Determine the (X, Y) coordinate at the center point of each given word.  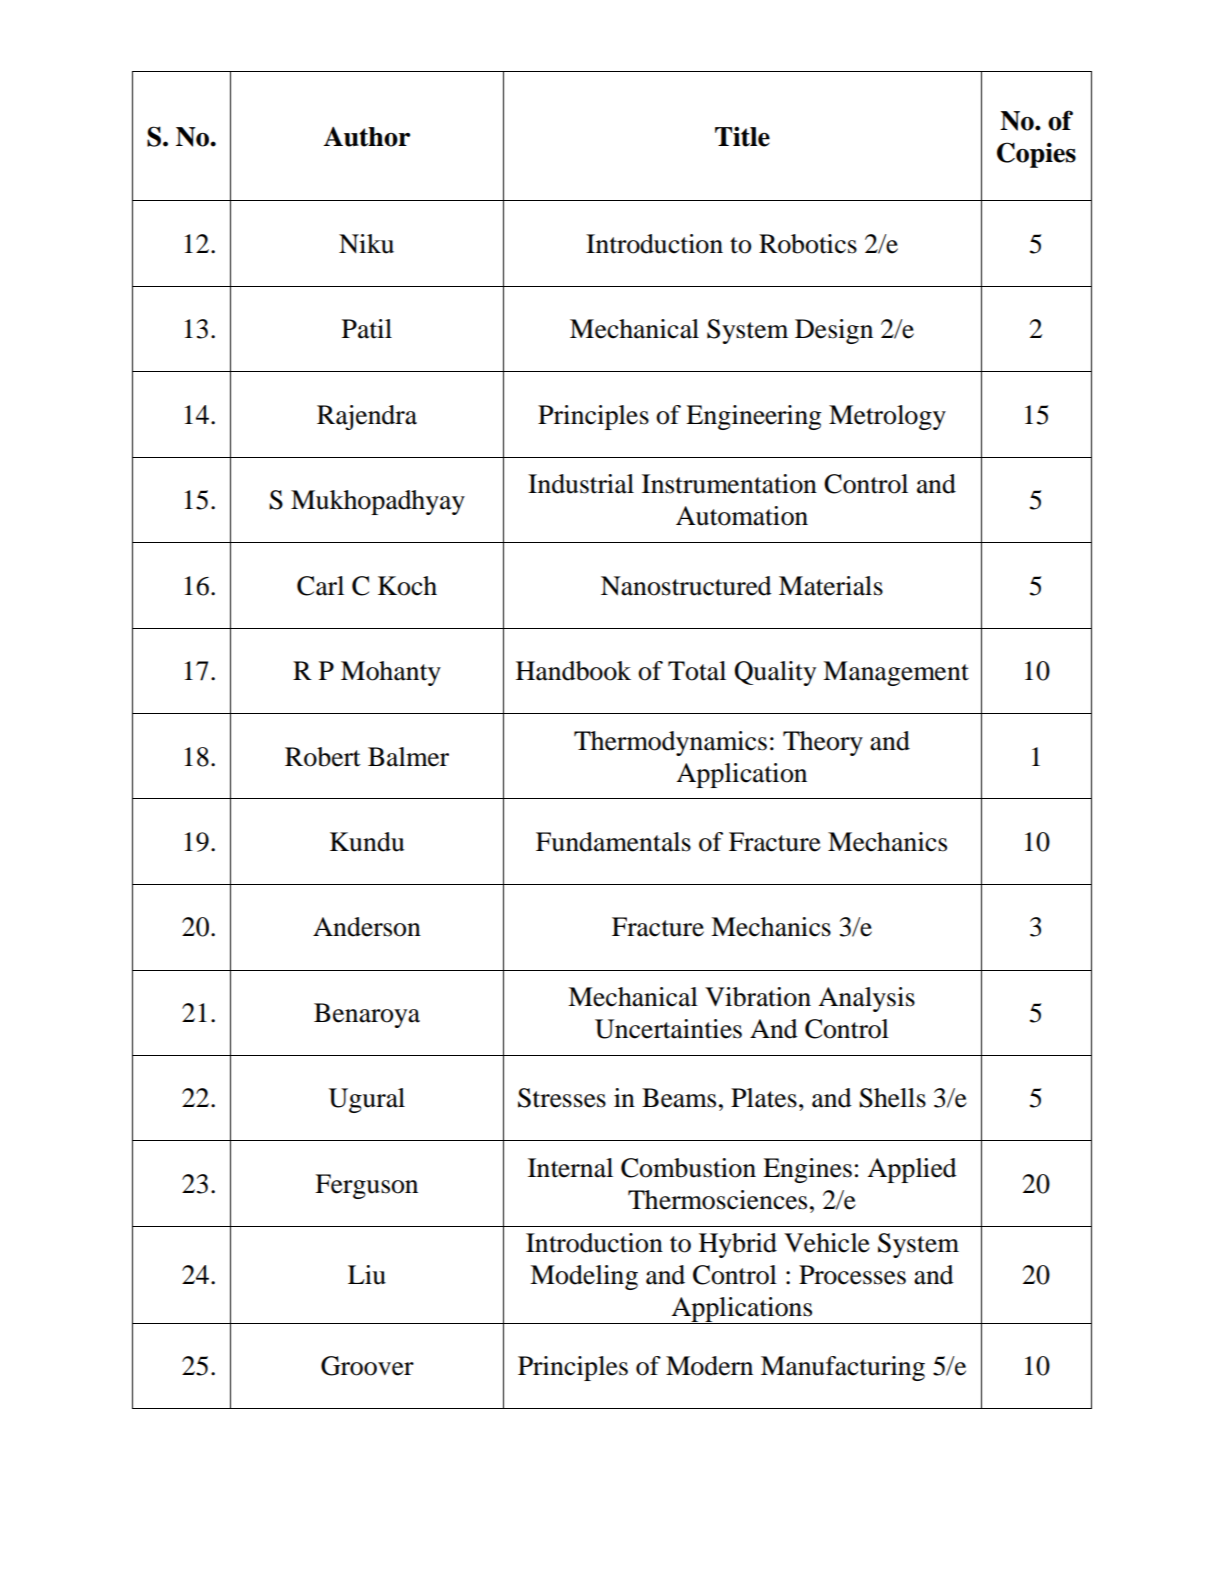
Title (742, 137)
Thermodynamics (670, 743)
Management (896, 673)
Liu (367, 1275)
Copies (1036, 155)
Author (366, 137)
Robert (323, 757)
